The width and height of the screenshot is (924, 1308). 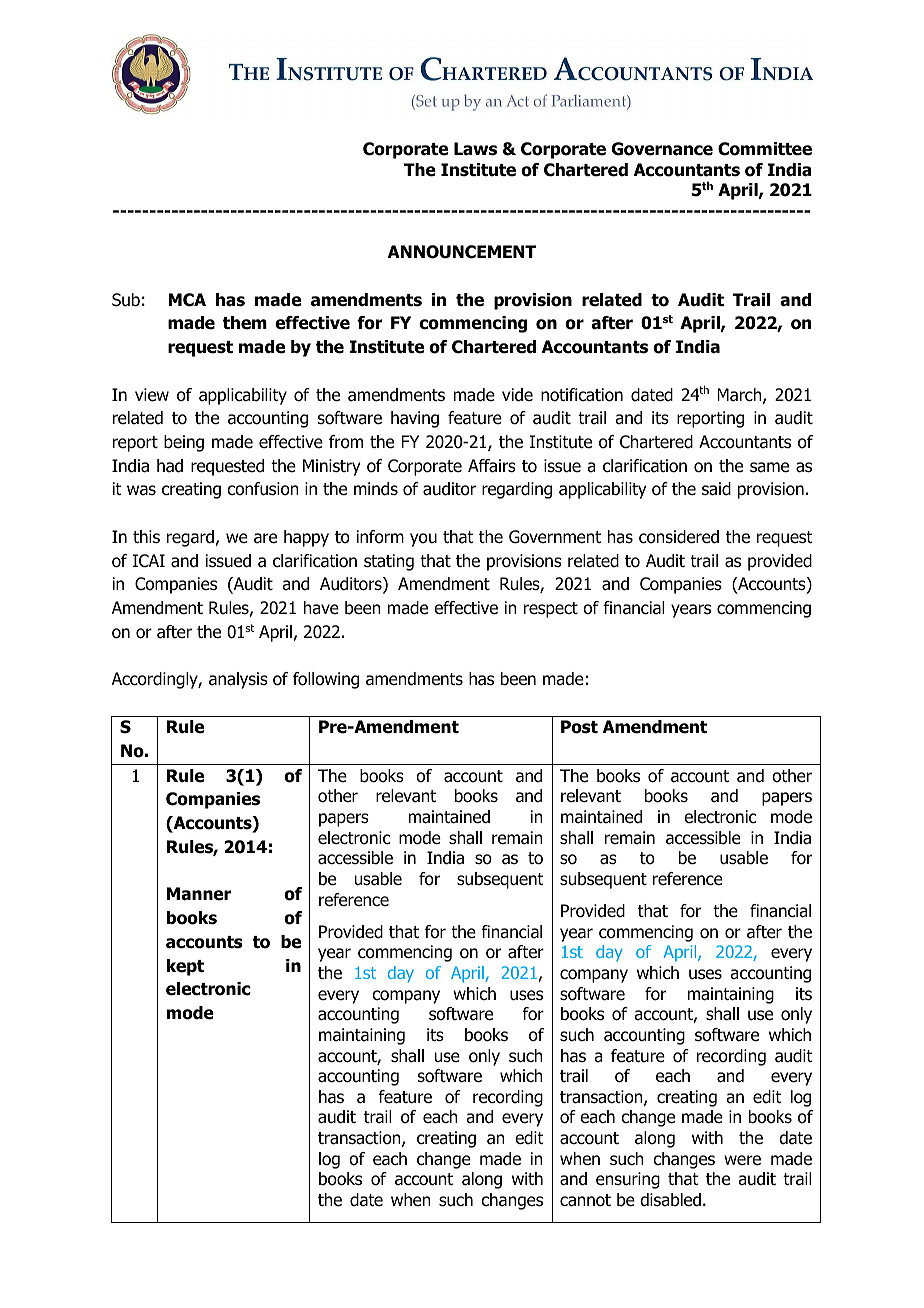 I want to click on Post, so click(x=579, y=727).
